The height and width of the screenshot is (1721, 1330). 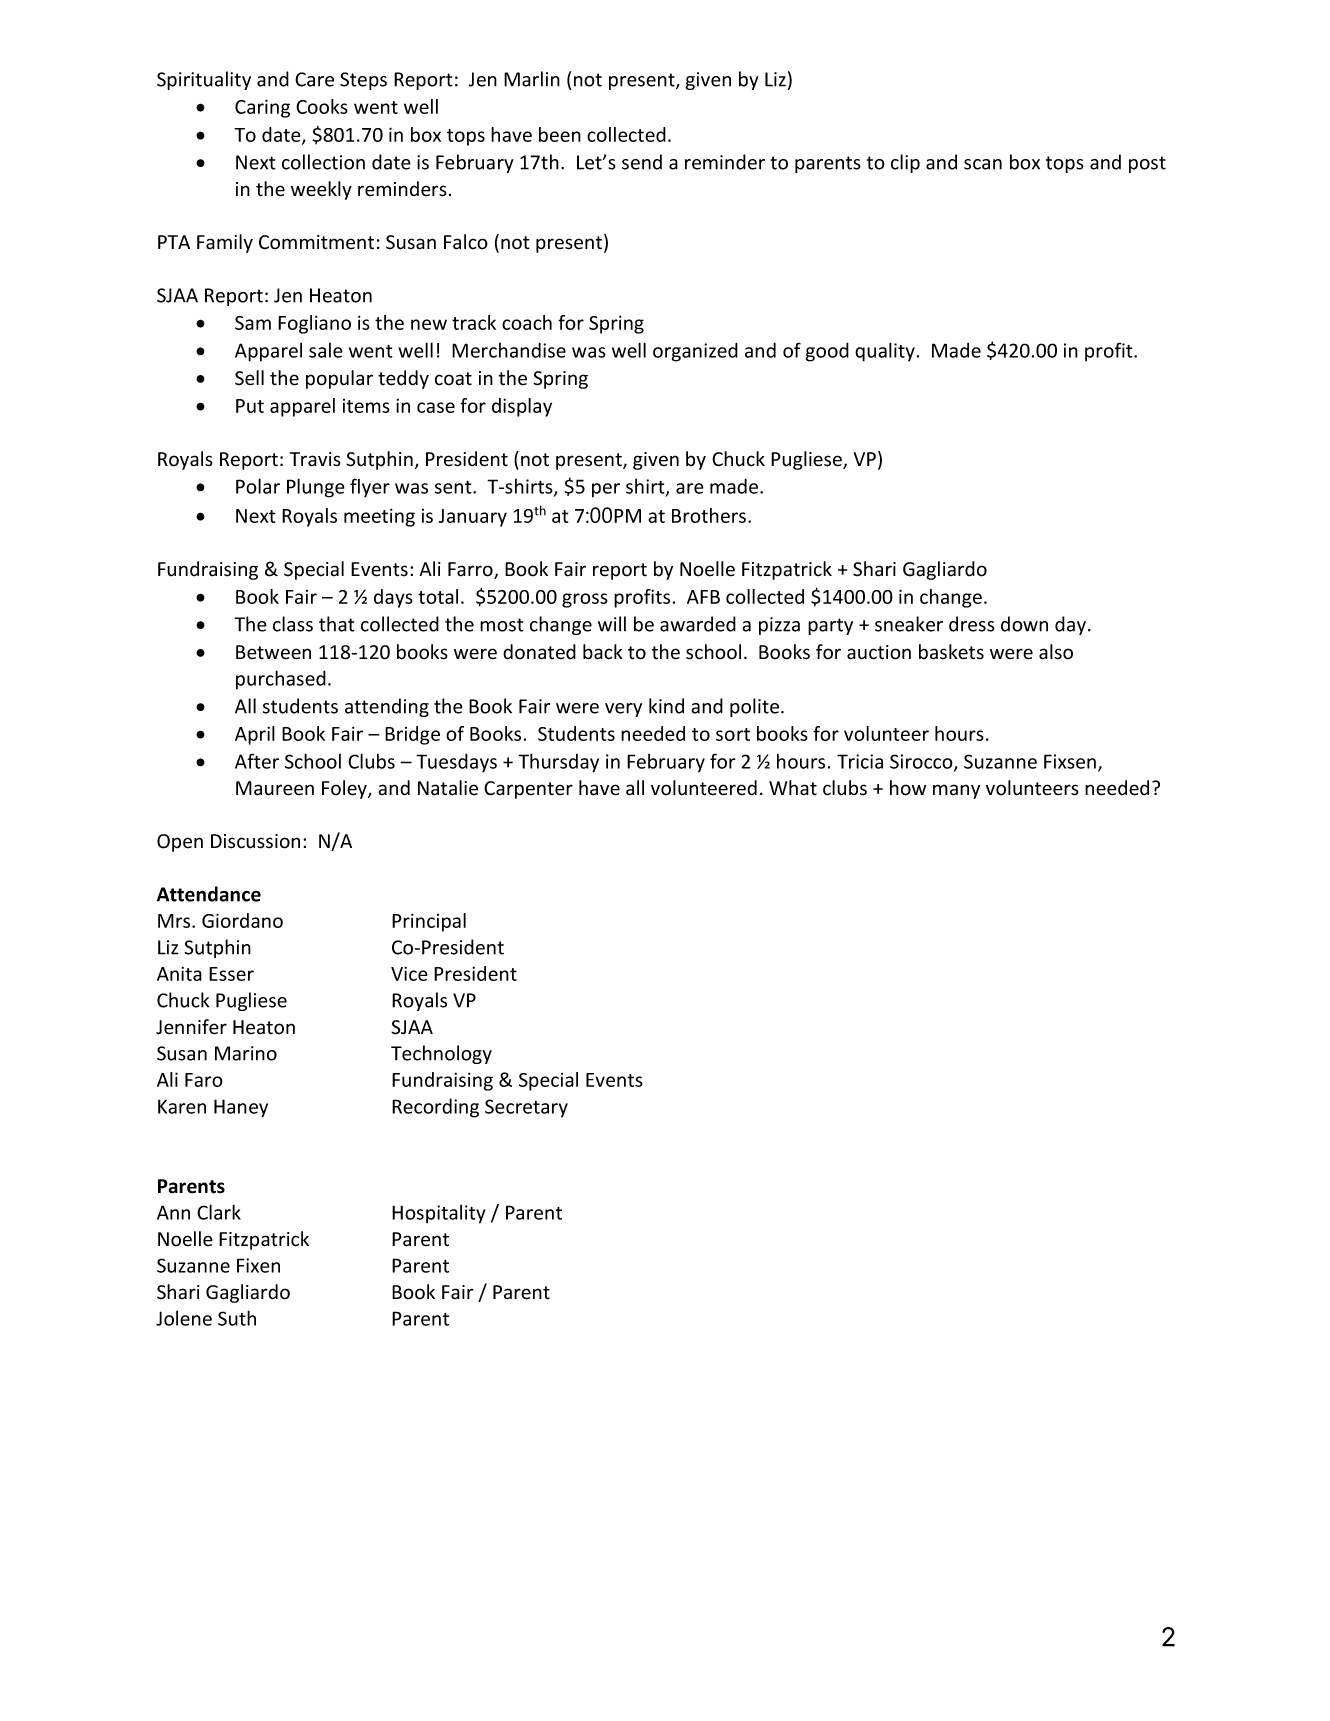 What do you see at coordinates (316, 488) in the screenshot?
I see `Plunge` at bounding box center [316, 488].
